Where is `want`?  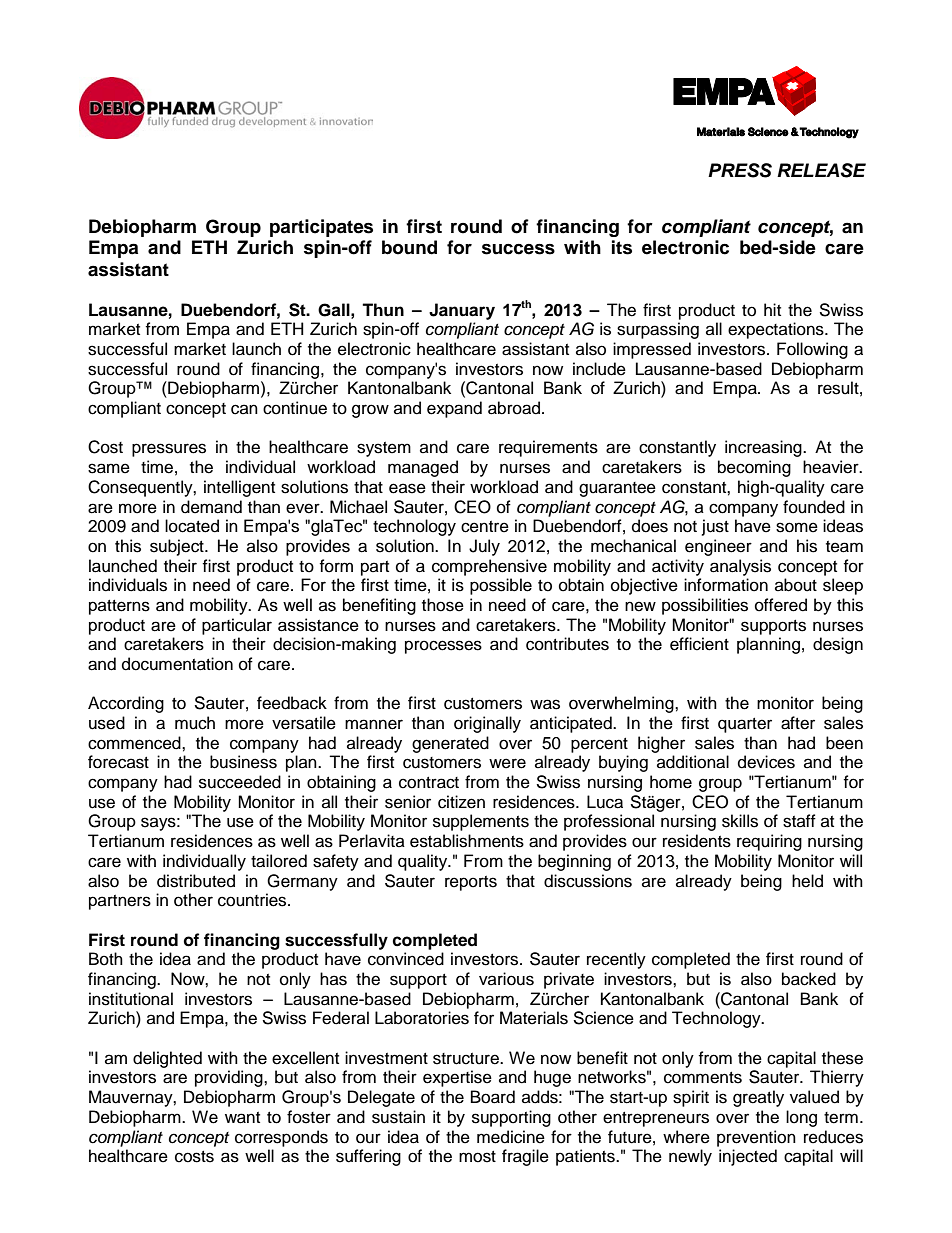
want is located at coordinates (242, 1118).
